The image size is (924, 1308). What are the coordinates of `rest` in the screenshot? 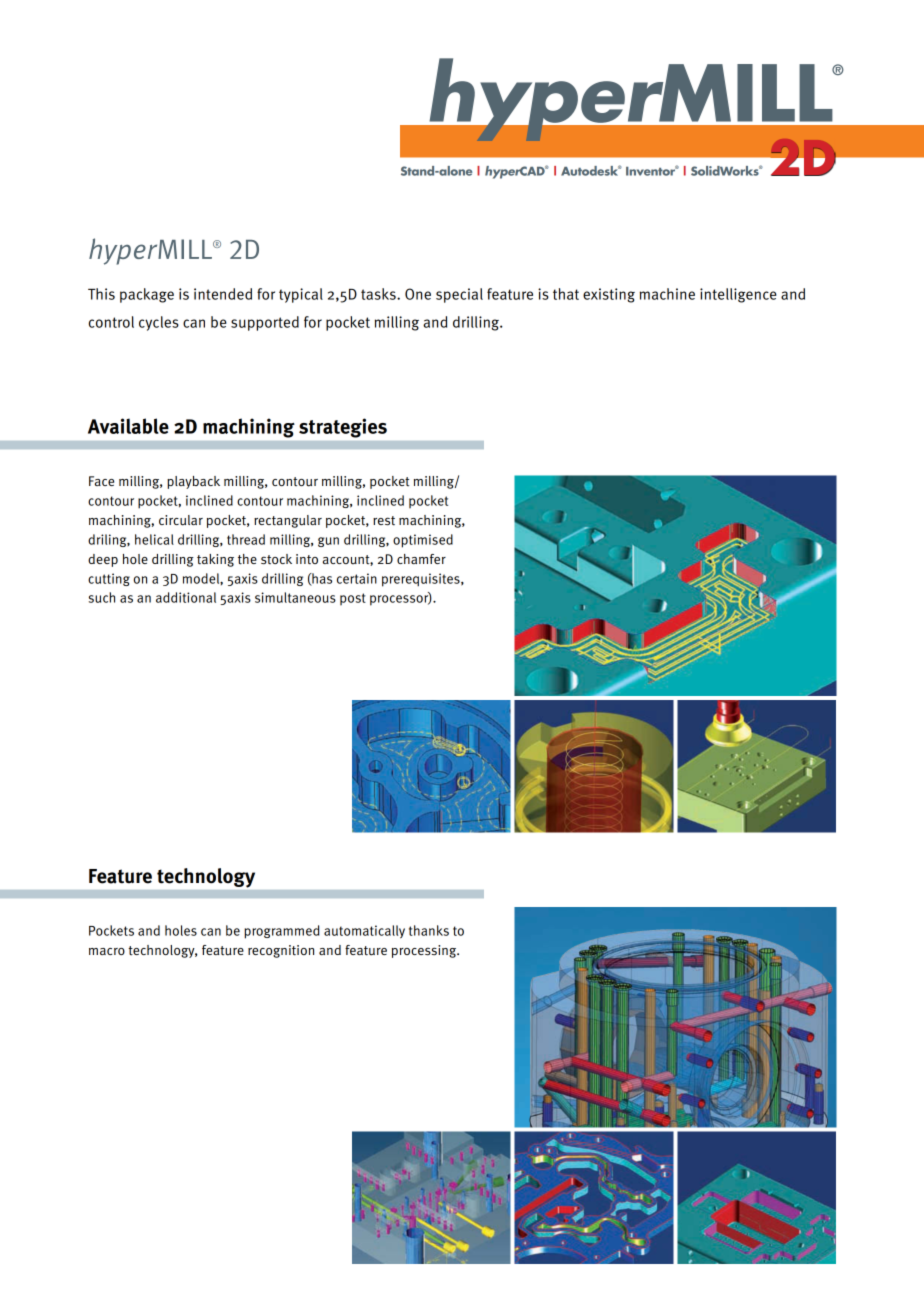 It's located at (384, 521).
